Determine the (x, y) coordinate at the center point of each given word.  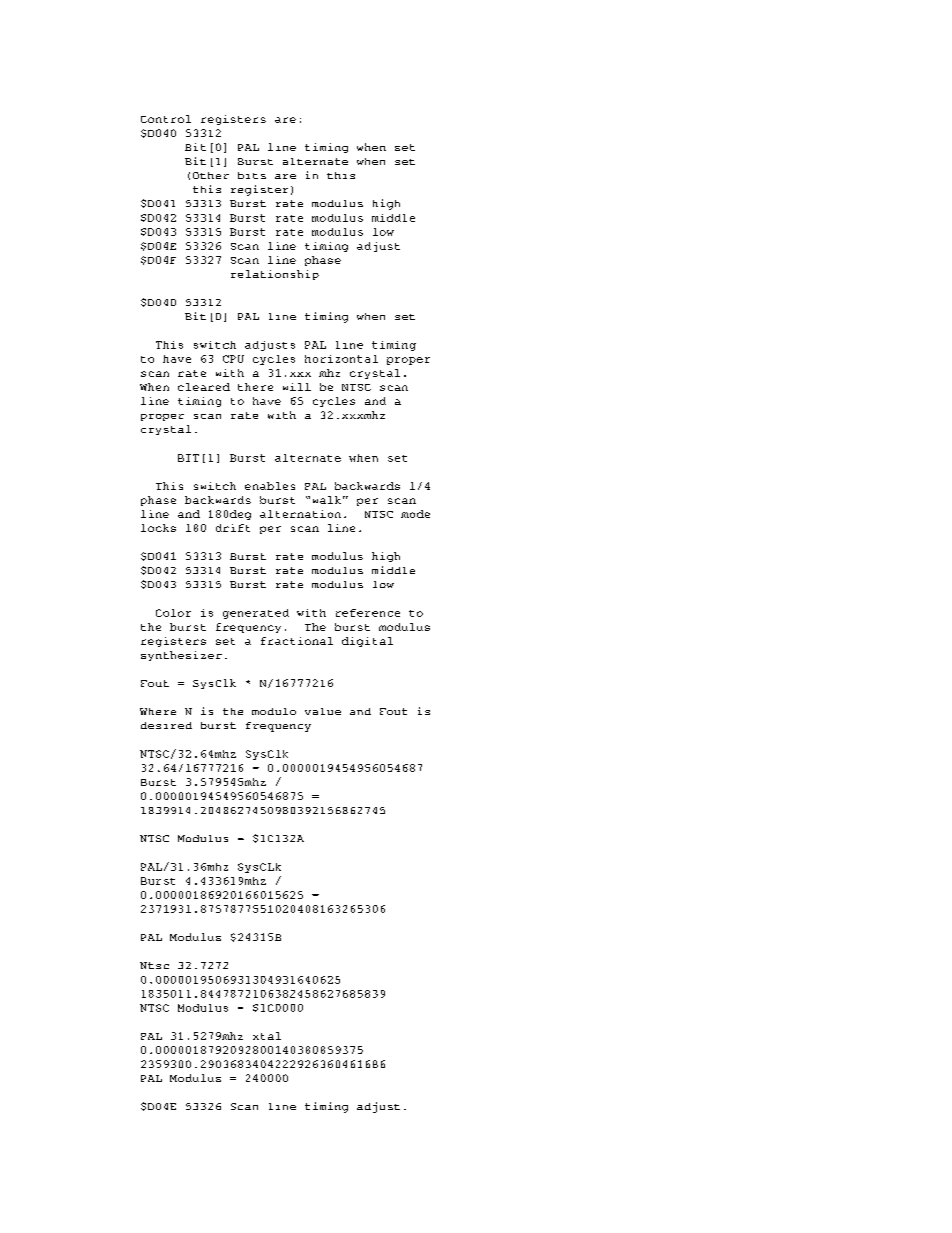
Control (166, 119)
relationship (275, 275)
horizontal (341, 359)
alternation (300, 514)
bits (252, 175)
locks (158, 528)
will (297, 387)
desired (166, 725)
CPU (233, 359)
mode (415, 514)
